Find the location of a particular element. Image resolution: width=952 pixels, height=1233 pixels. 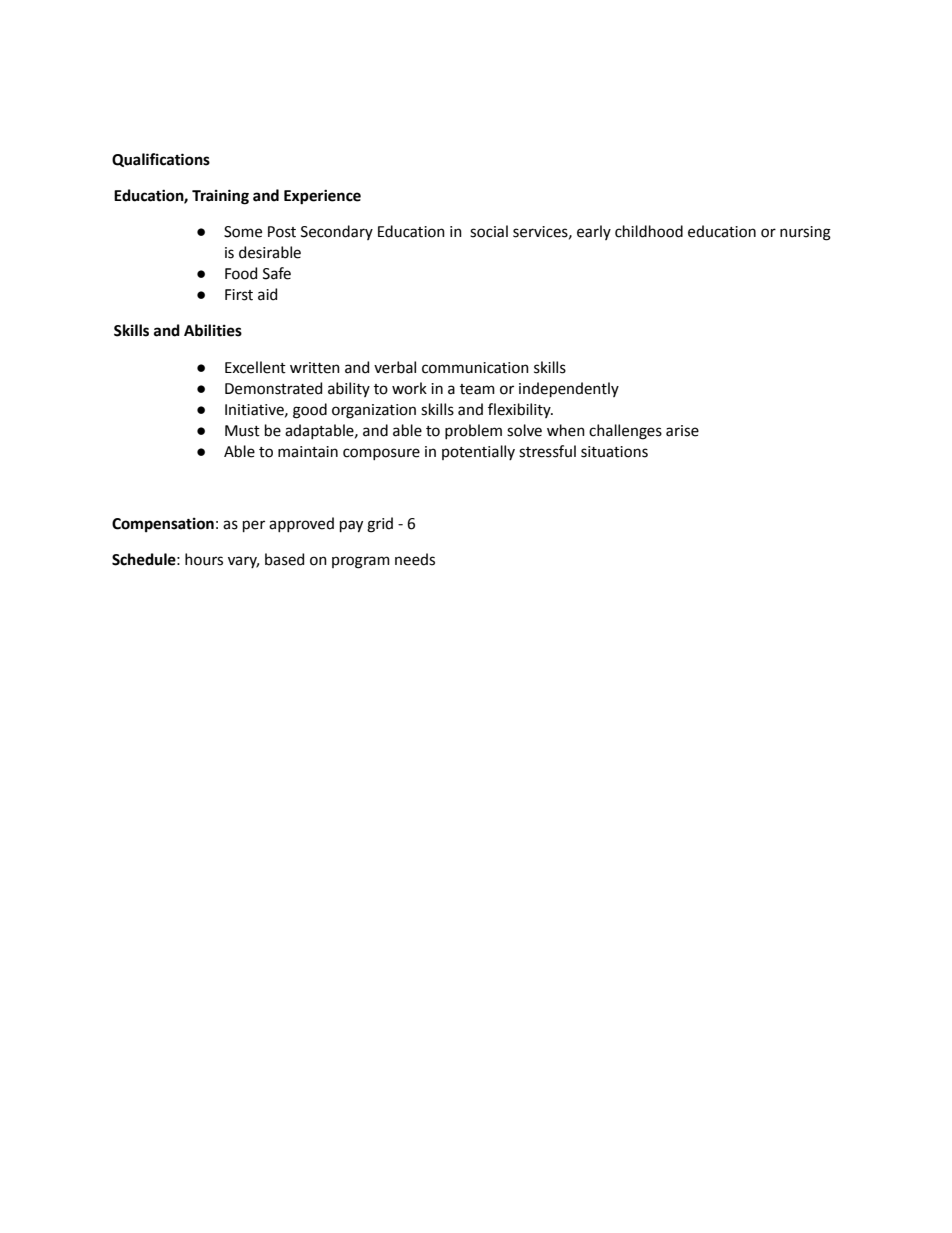

communication is located at coordinates (475, 368).
